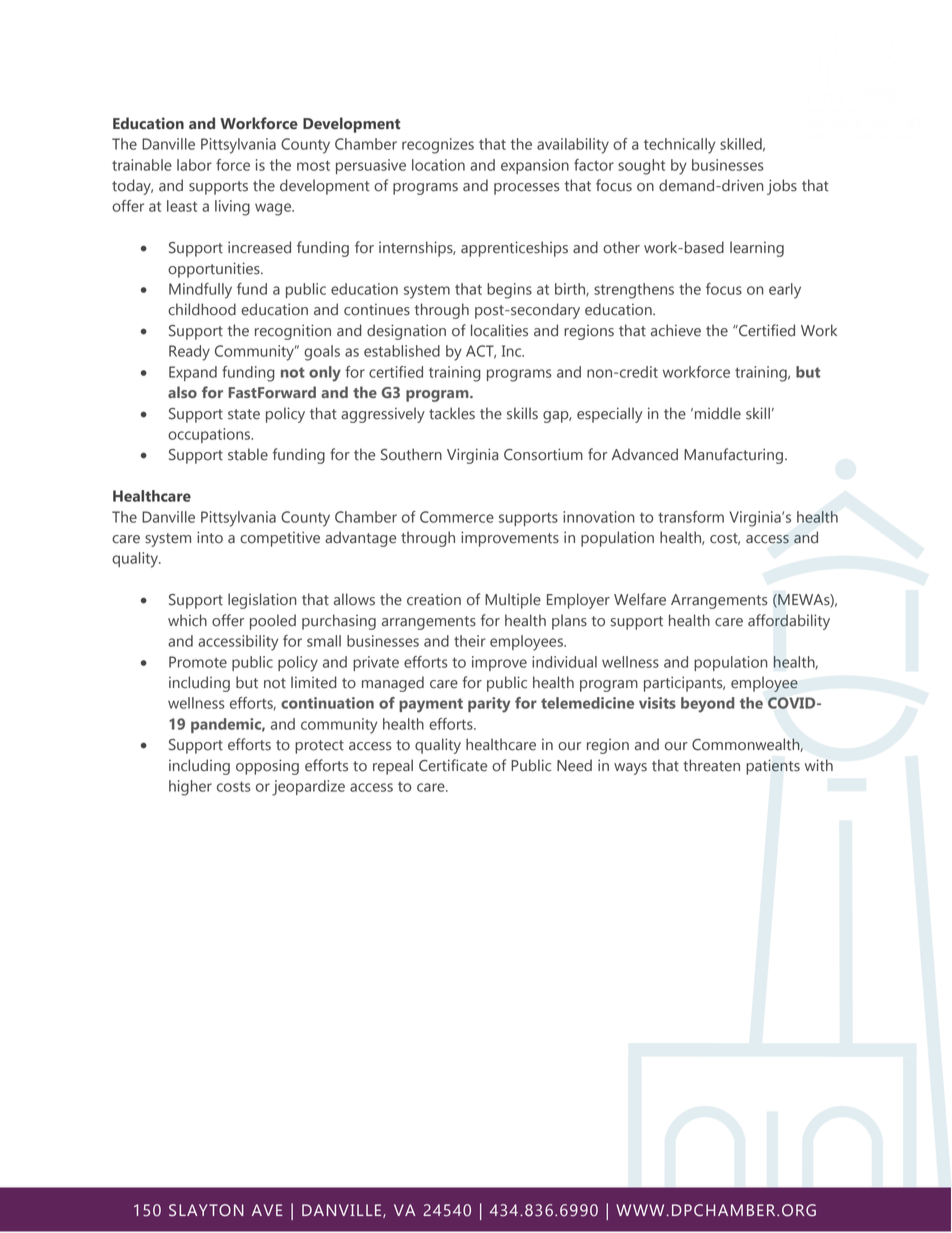 The width and height of the page is (952, 1233). I want to click on jobs, so click(782, 187).
